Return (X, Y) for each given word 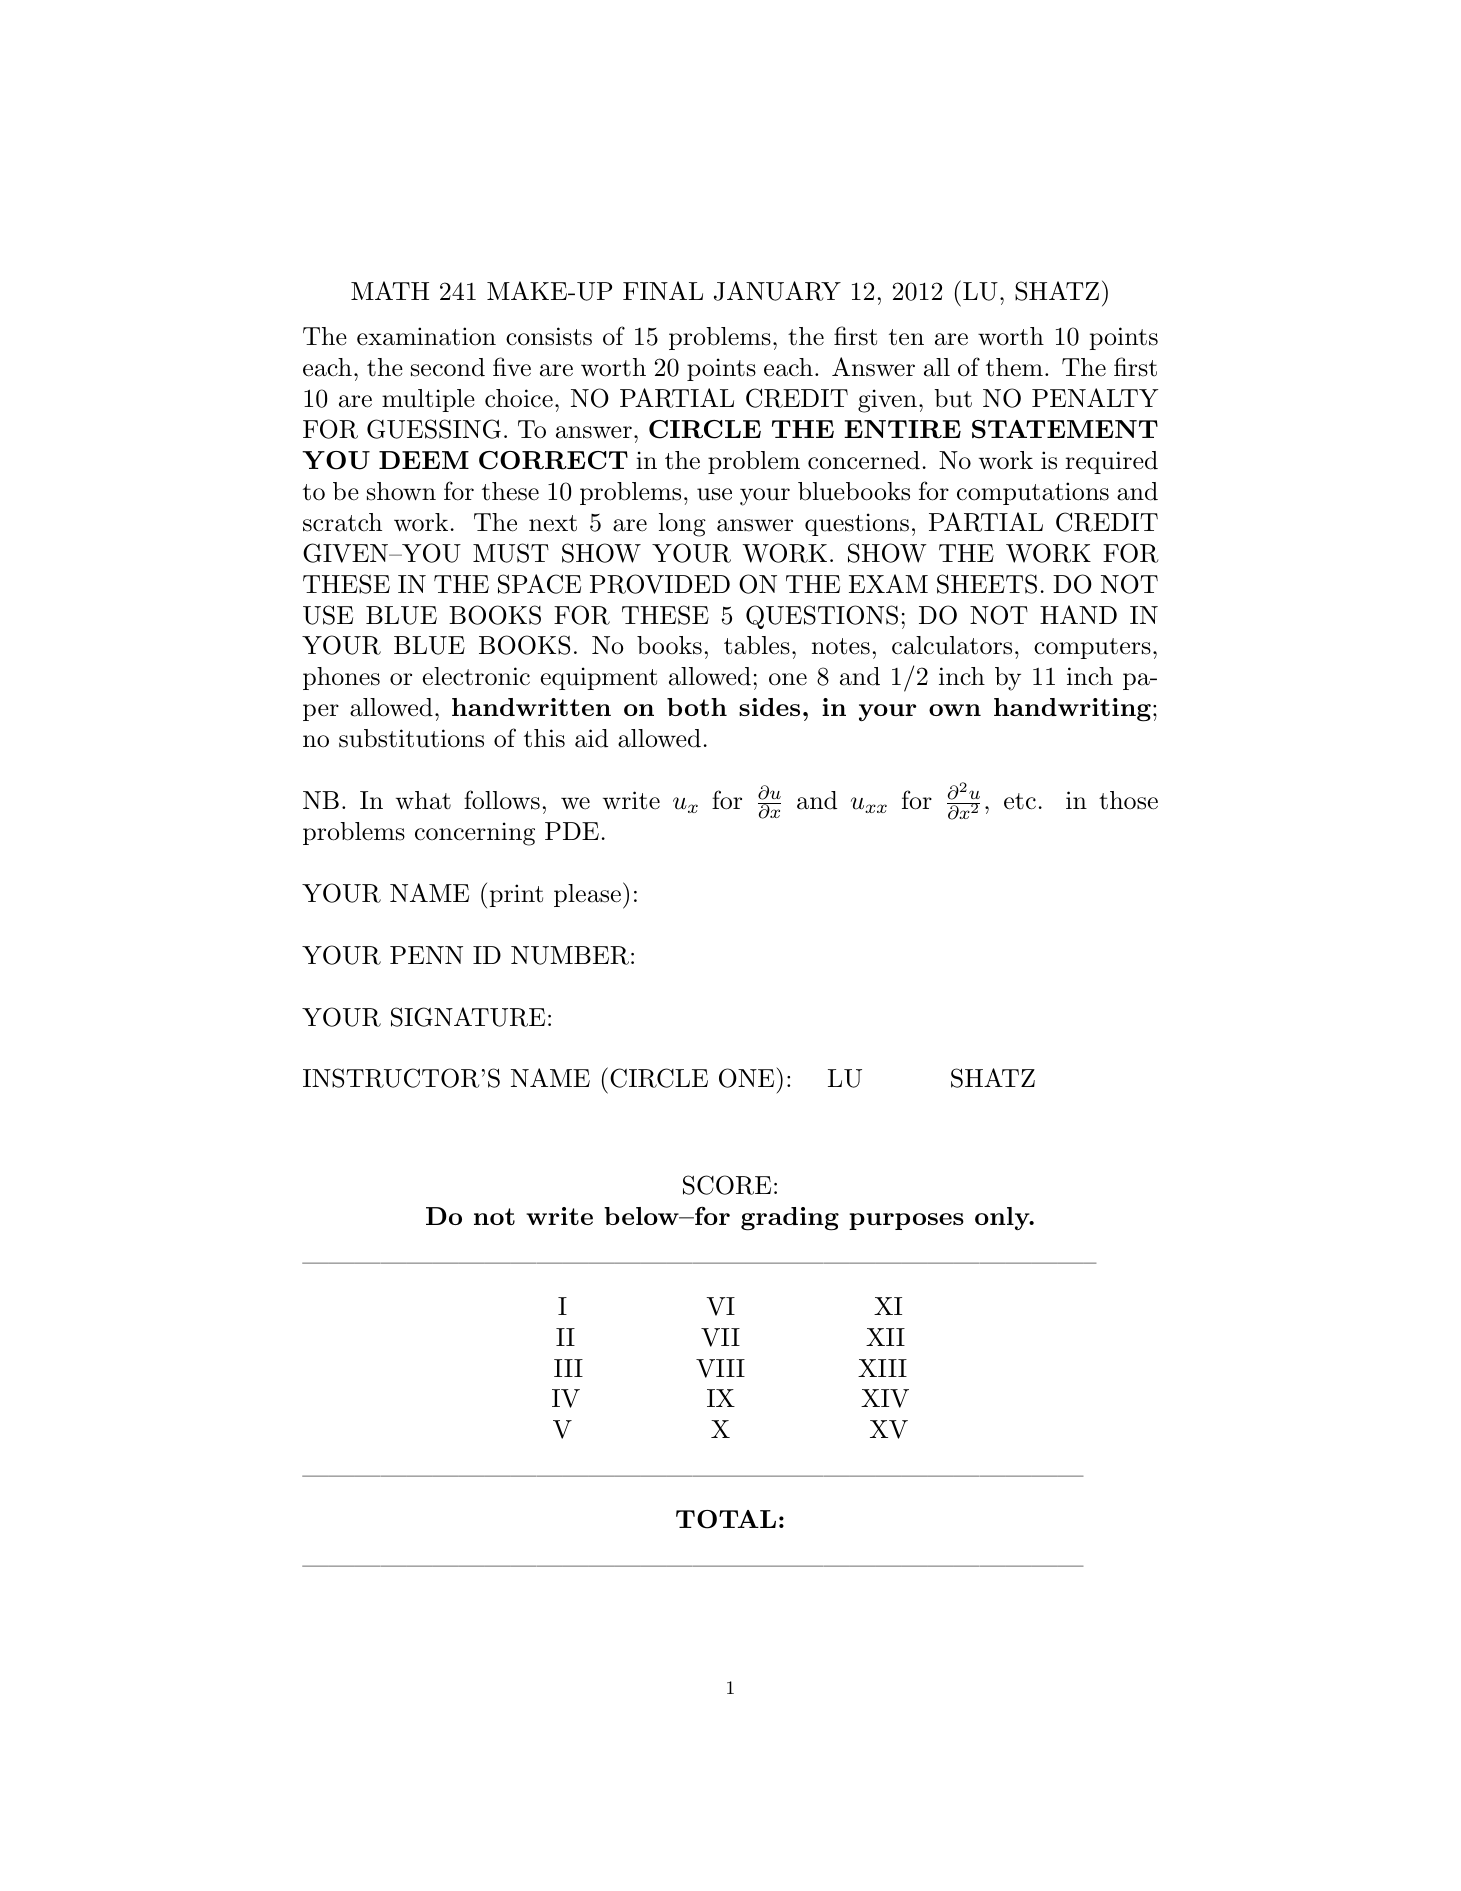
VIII (720, 1368)
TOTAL (726, 1519)
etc (1020, 801)
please (587, 895)
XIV (885, 1398)
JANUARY (777, 291)
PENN (426, 955)
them (1014, 367)
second (448, 367)
